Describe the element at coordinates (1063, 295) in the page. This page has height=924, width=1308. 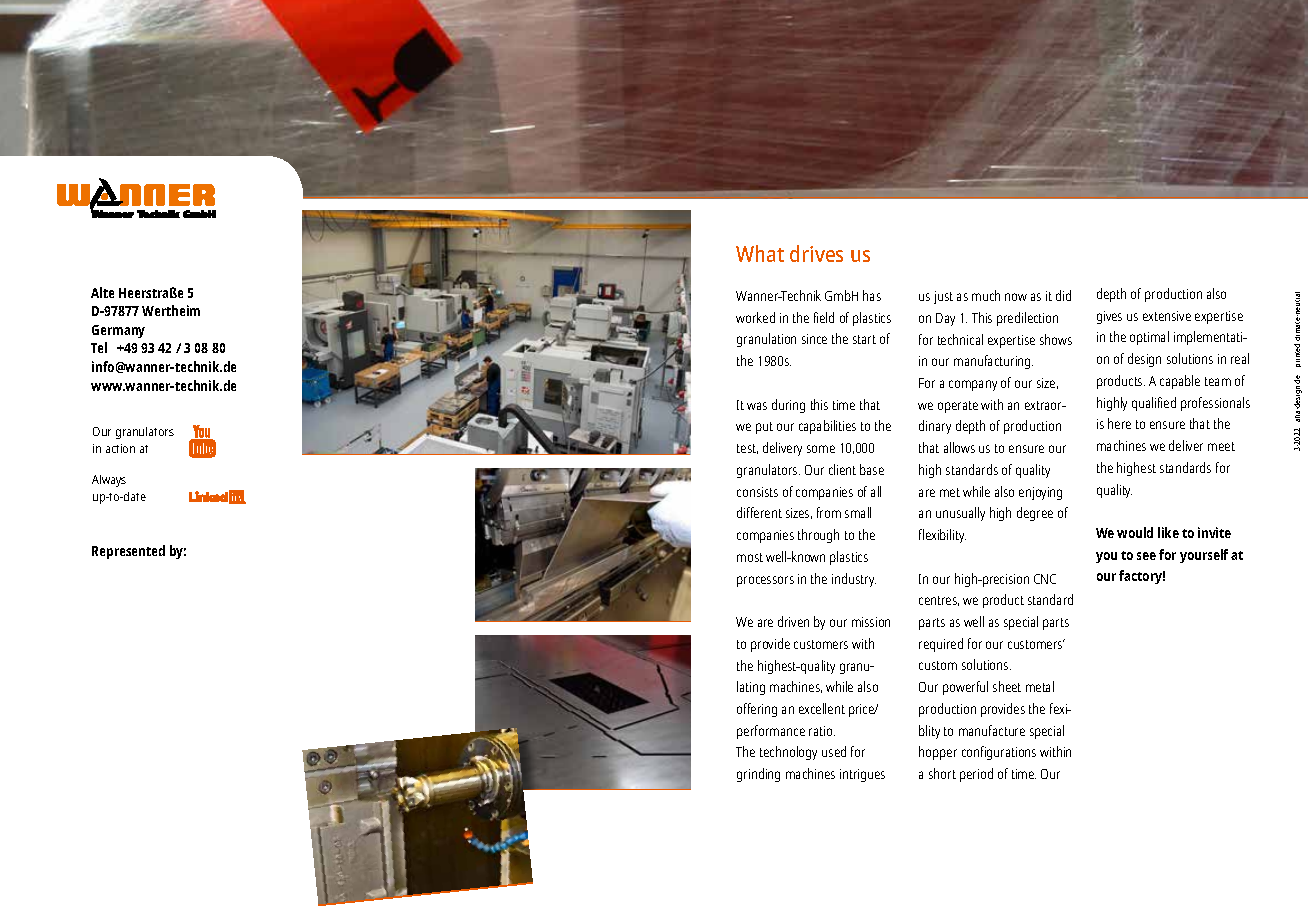
I see `did` at that location.
